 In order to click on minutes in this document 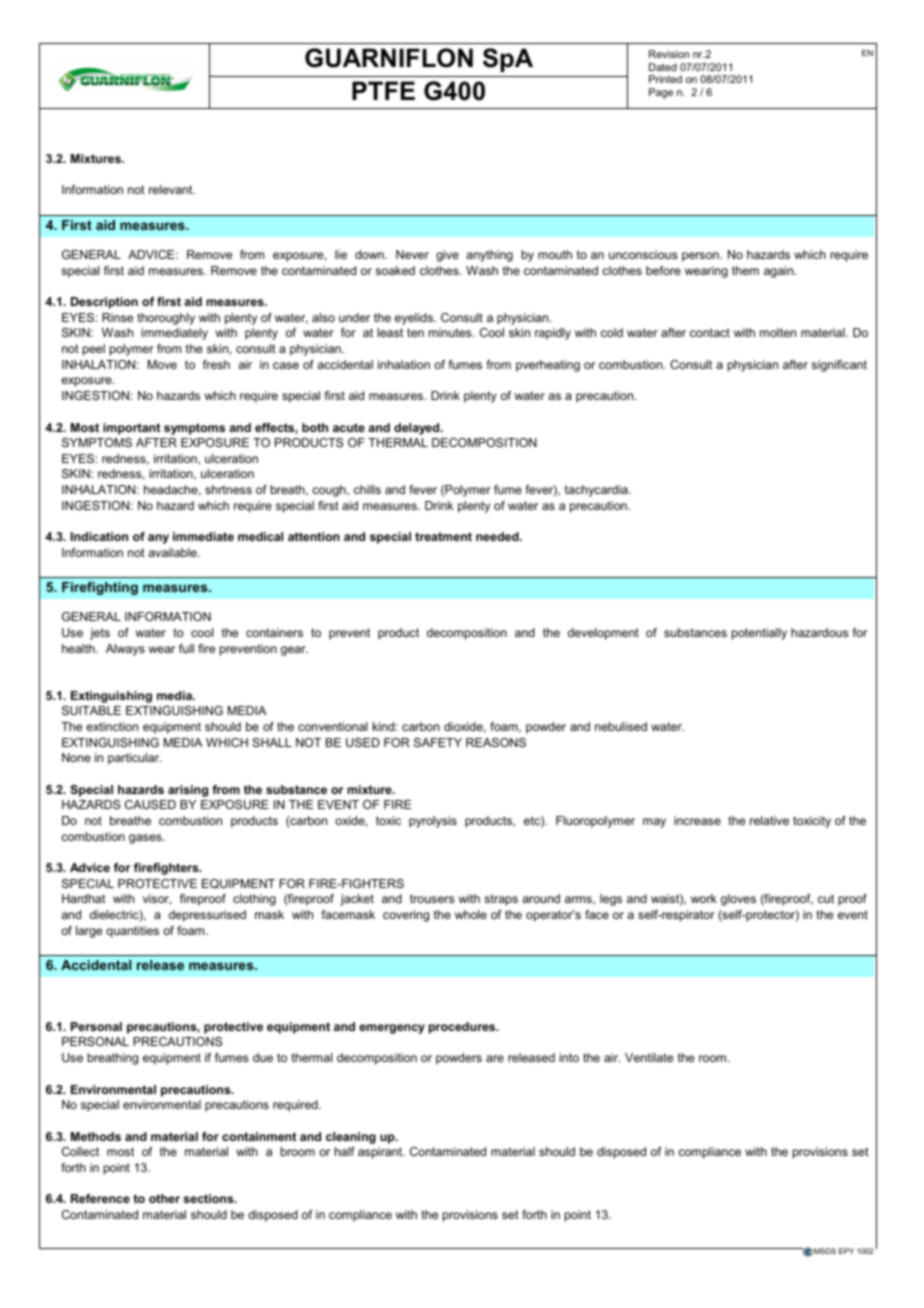, I will do `click(451, 332)`.
